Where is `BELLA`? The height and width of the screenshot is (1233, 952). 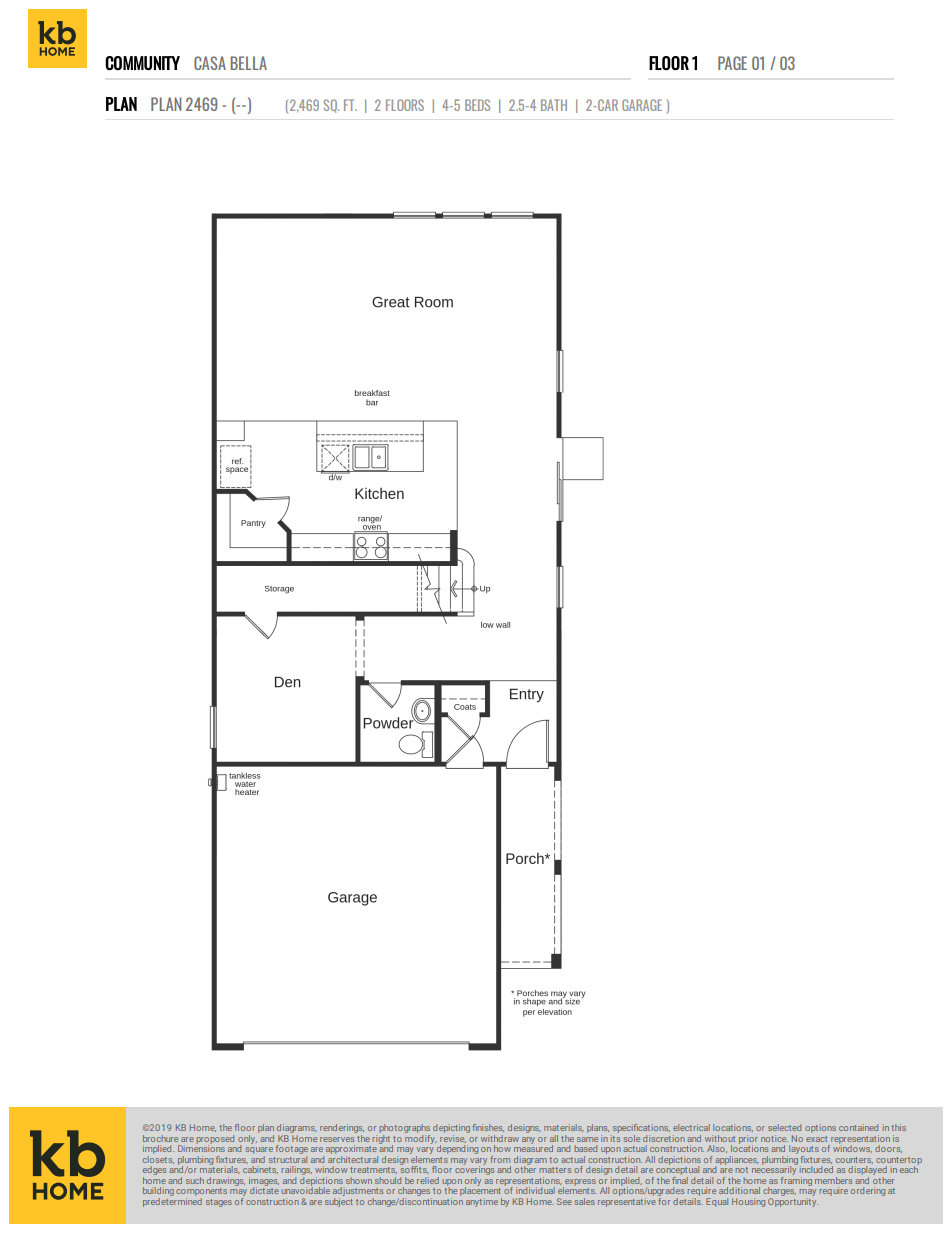 BELLA is located at coordinates (248, 63).
